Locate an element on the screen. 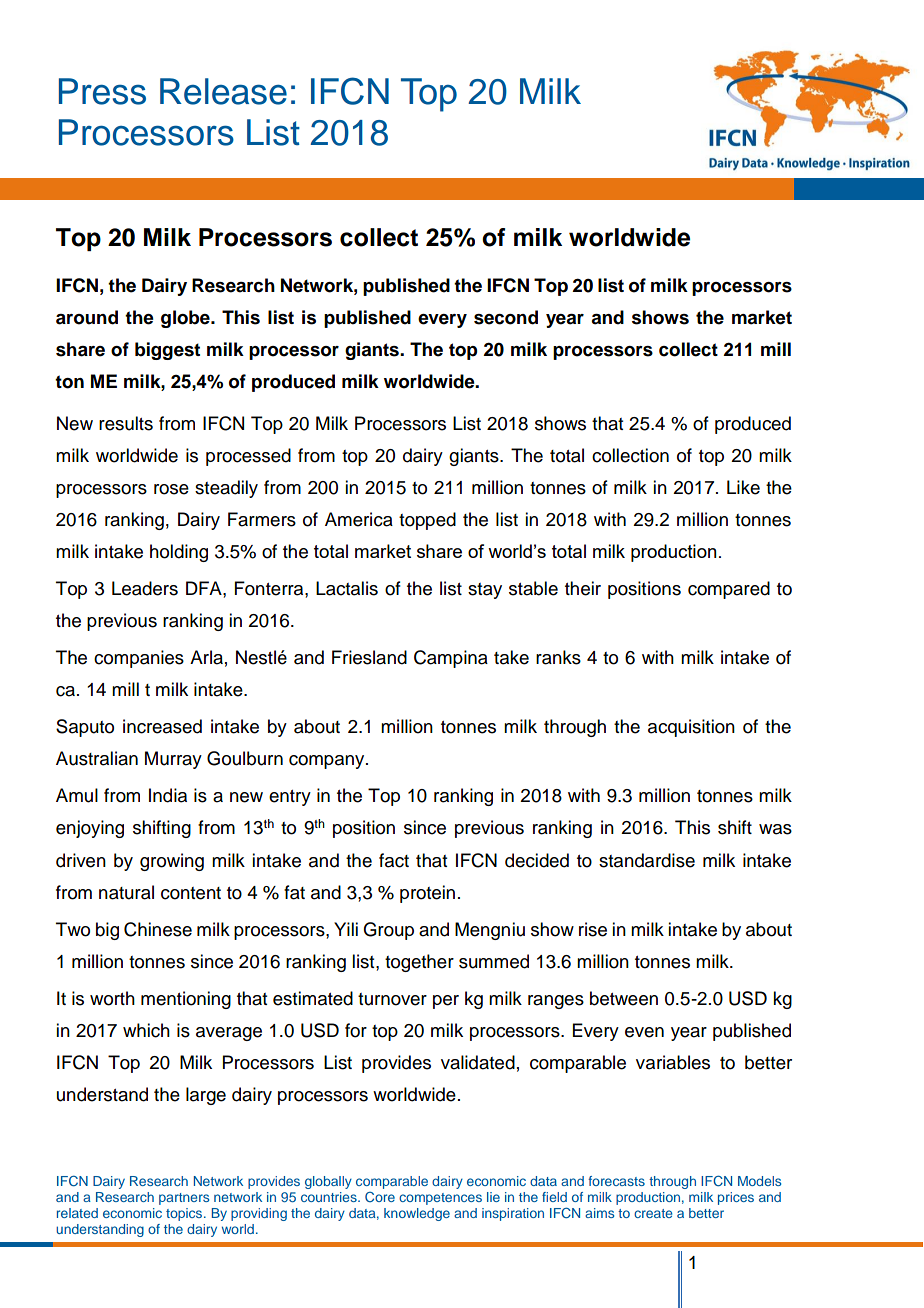  Press is located at coordinates (102, 91).
